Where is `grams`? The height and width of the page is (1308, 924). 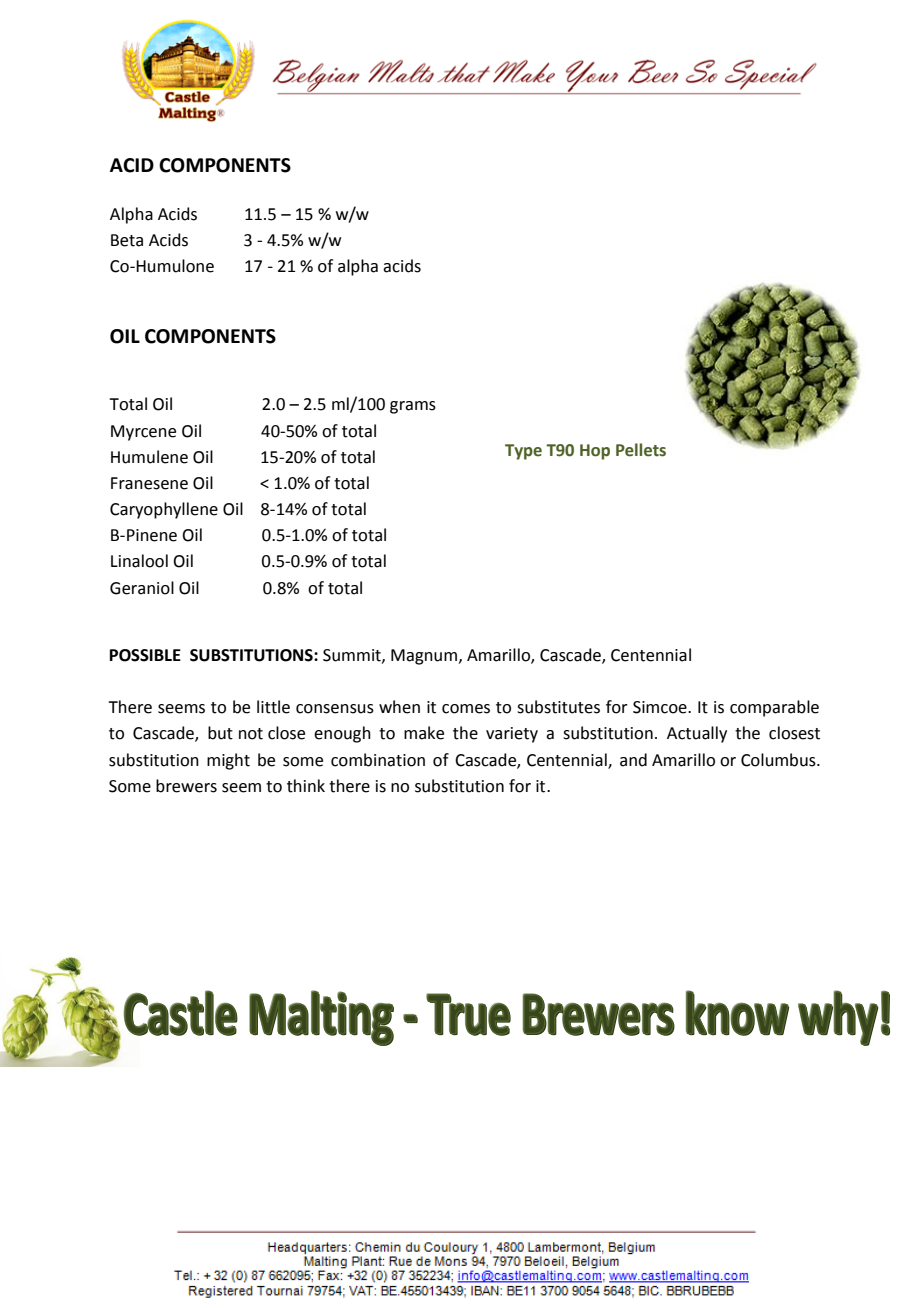
grams is located at coordinates (413, 407).
